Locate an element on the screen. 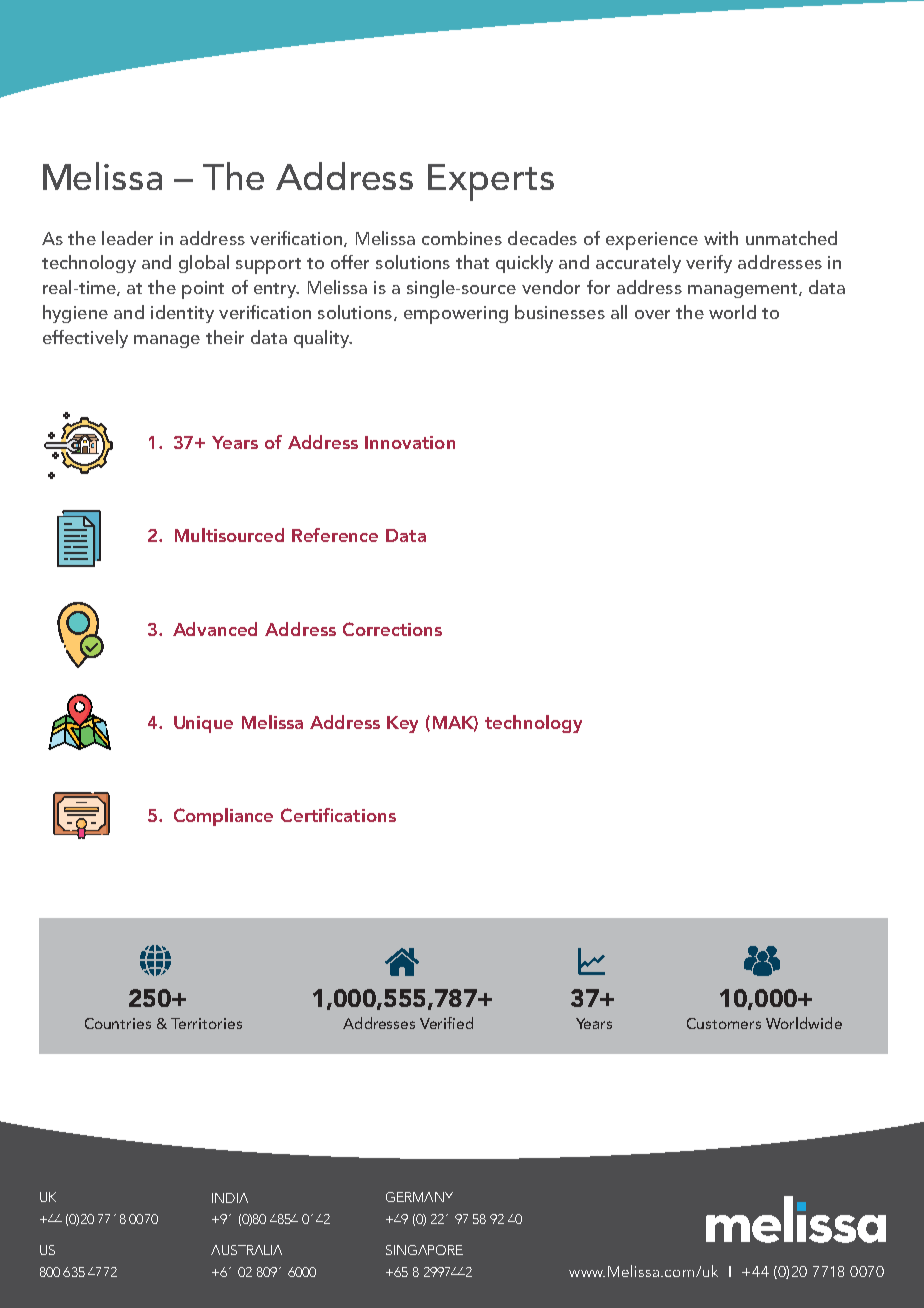  combines is located at coordinates (462, 238).
